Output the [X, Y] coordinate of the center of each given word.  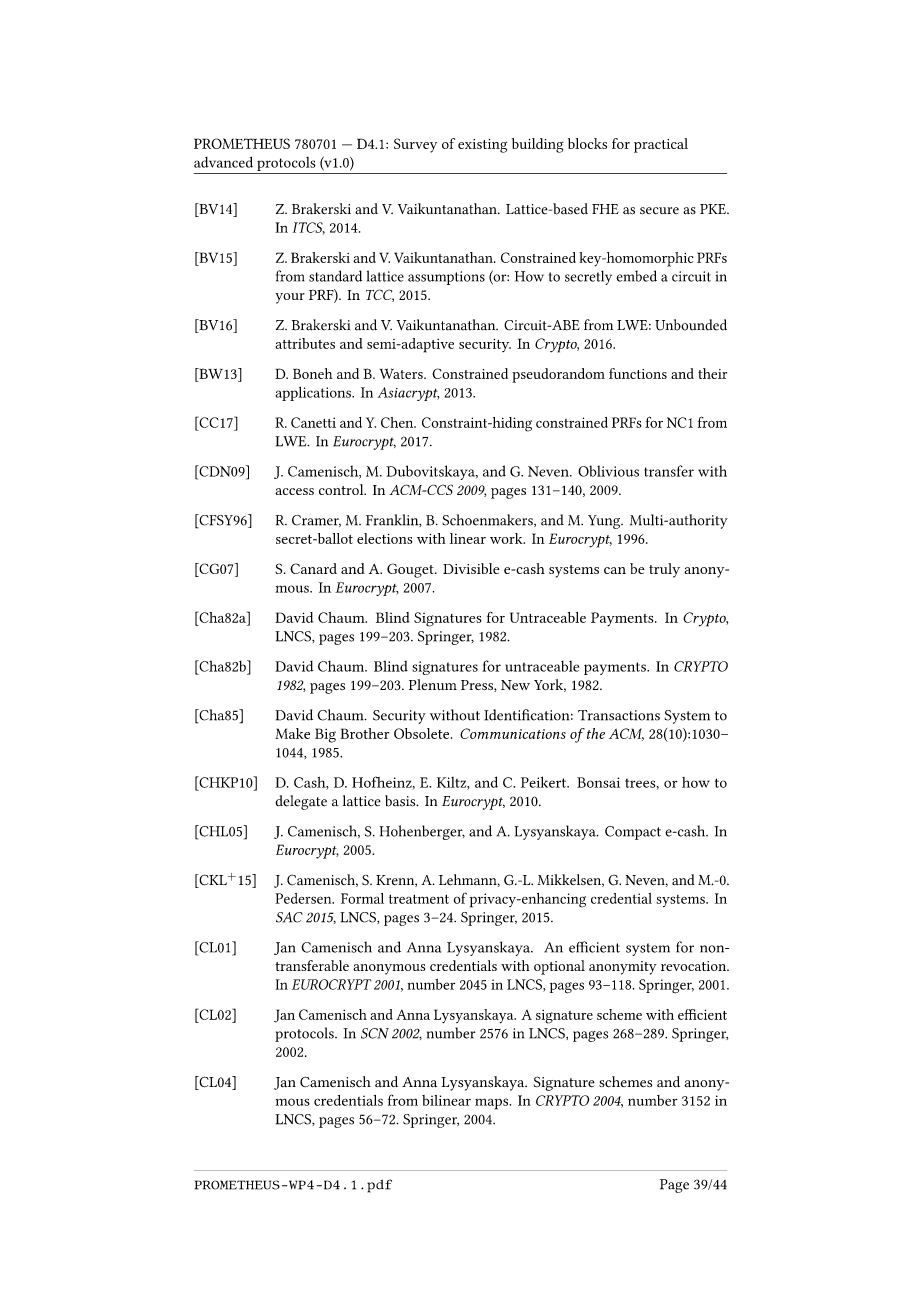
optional [559, 967]
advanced [223, 162]
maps [493, 1104]
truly [664, 570]
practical [661, 145]
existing [482, 146]
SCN [375, 1033]
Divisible [471, 568]
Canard [313, 568]
